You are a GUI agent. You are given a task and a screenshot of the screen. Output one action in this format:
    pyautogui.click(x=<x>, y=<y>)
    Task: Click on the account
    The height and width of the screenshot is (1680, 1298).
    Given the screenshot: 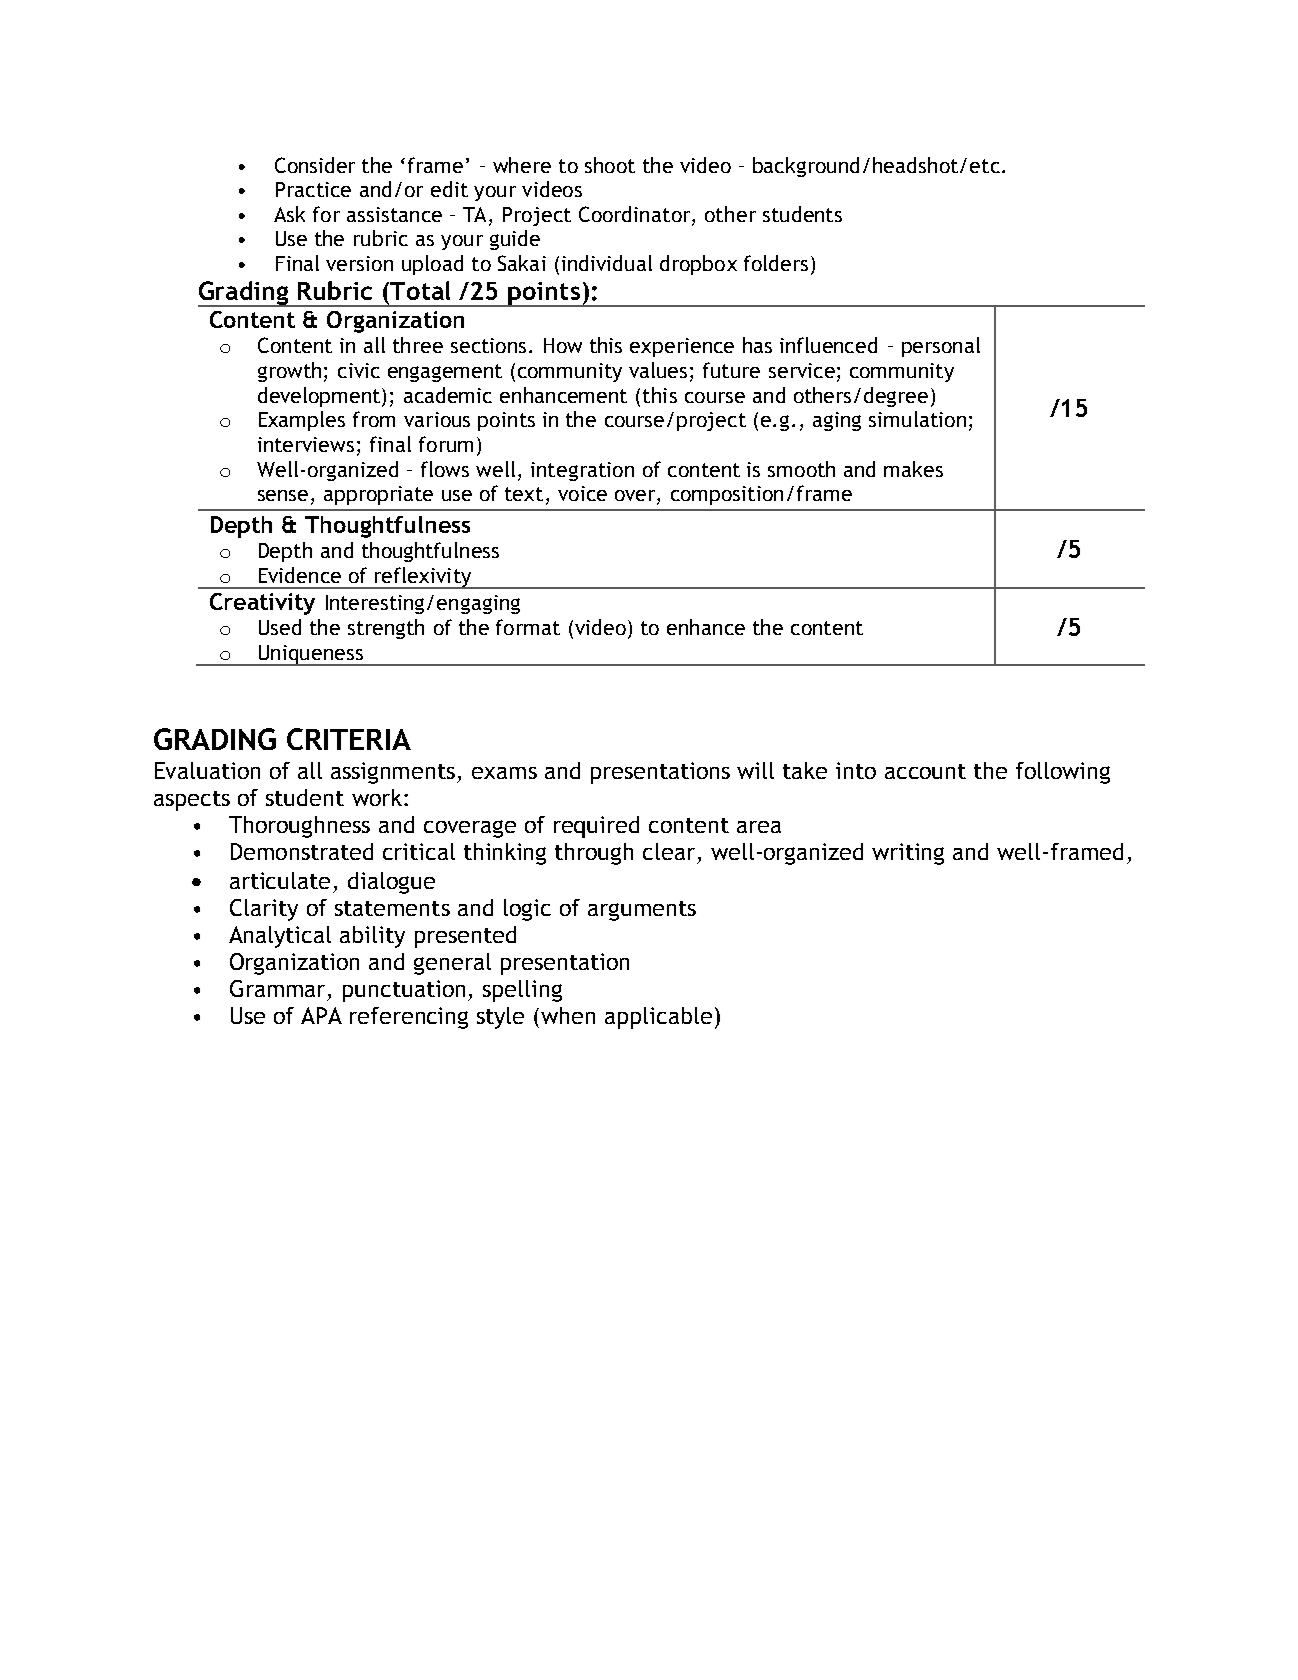 What is the action you would take?
    pyautogui.click(x=925, y=771)
